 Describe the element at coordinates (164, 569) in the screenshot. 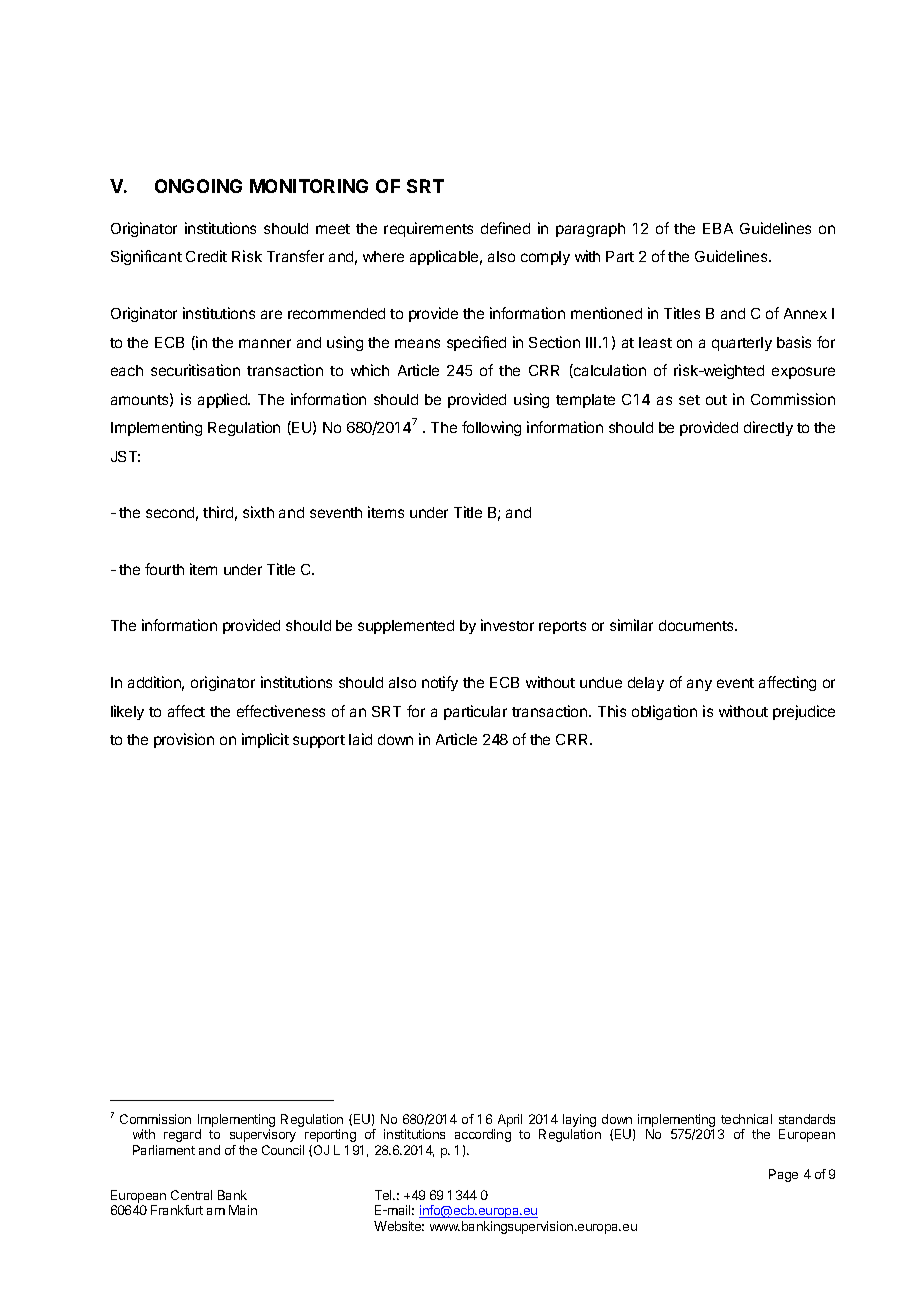

I see `fourth` at that location.
